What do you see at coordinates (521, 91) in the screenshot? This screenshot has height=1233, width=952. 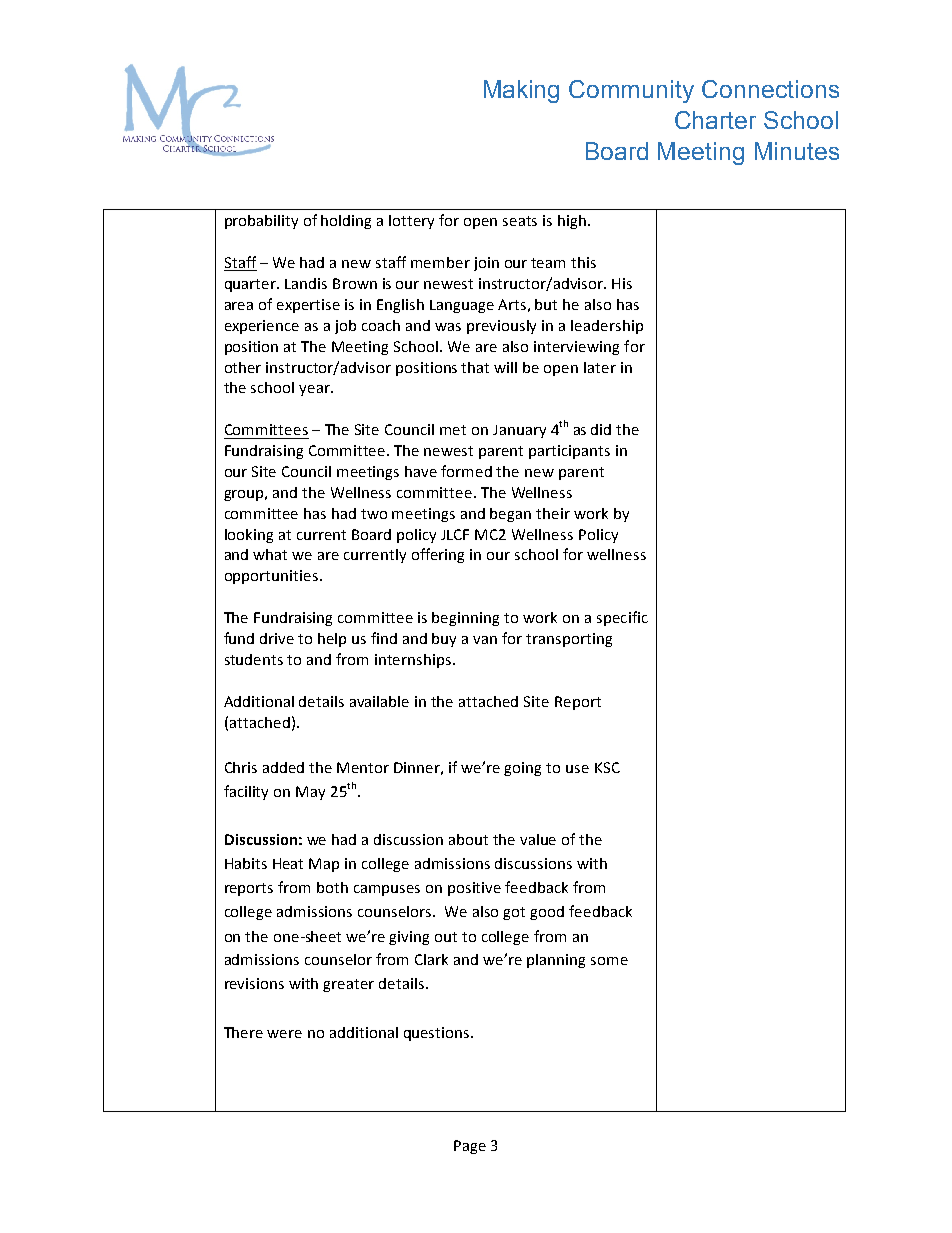 I see `Making` at bounding box center [521, 91].
